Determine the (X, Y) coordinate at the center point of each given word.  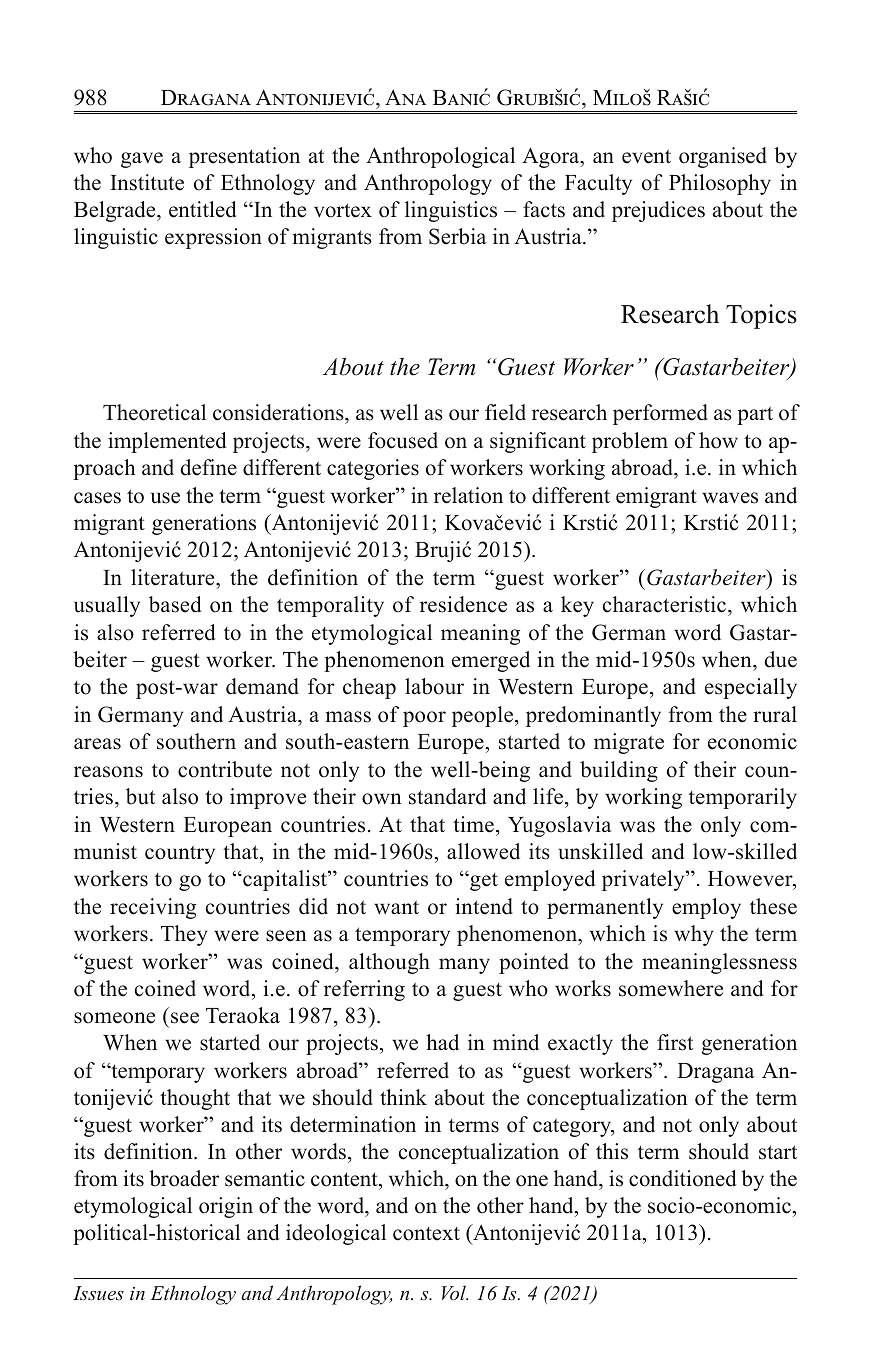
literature (174, 577)
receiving (153, 908)
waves (730, 498)
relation (468, 495)
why (694, 935)
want (396, 907)
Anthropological (440, 157)
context (426, 1234)
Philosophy (720, 184)
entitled (202, 209)
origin (226, 1207)
